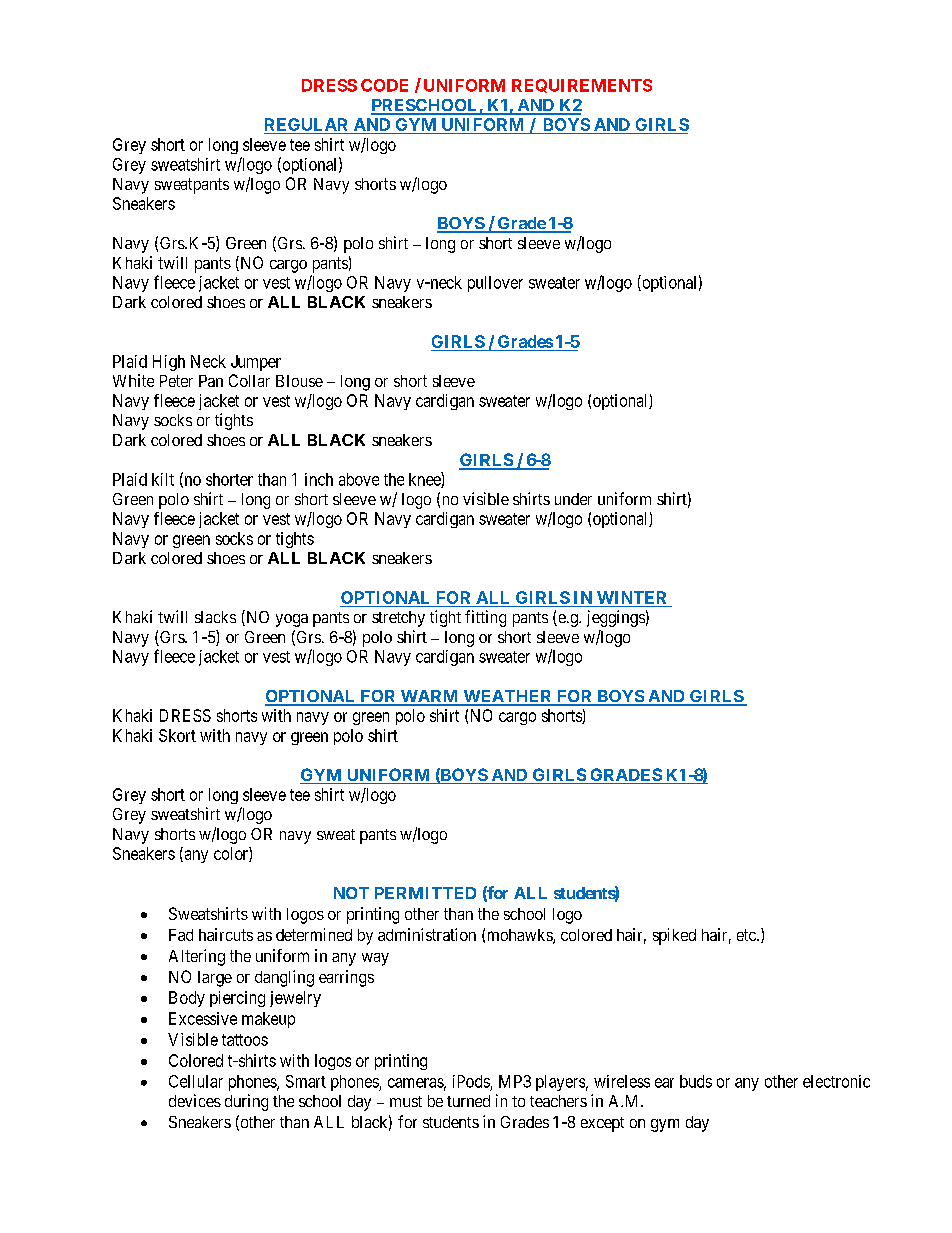 This document has height=1233, width=952. I want to click on pullover, so click(495, 284).
